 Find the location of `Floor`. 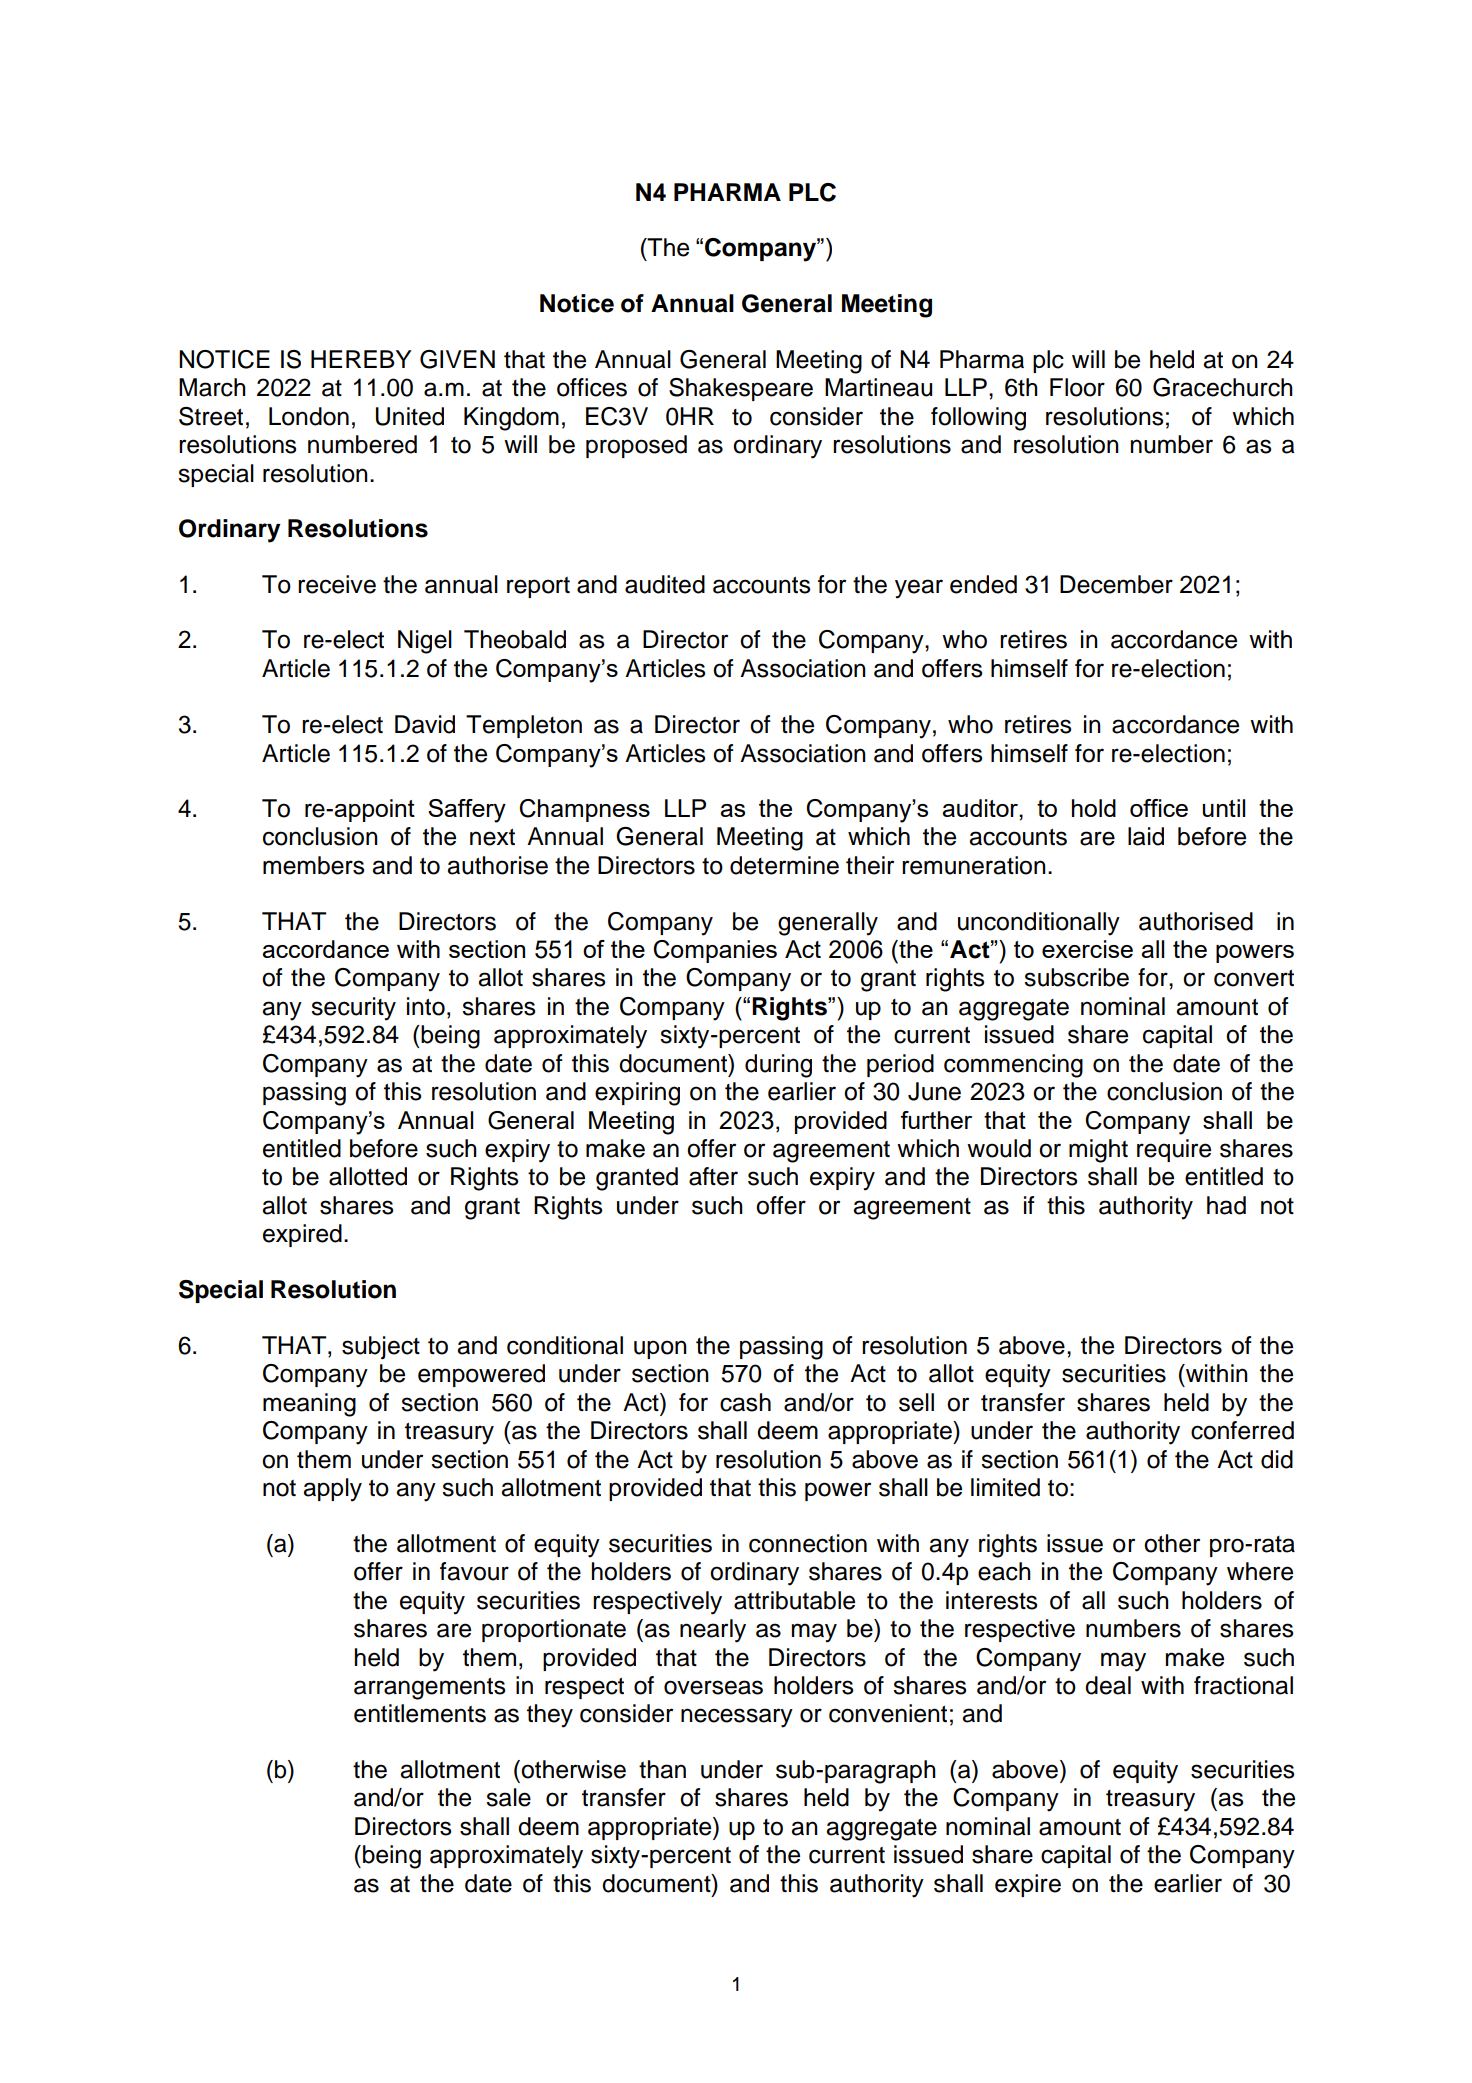

Floor is located at coordinates (1077, 387).
